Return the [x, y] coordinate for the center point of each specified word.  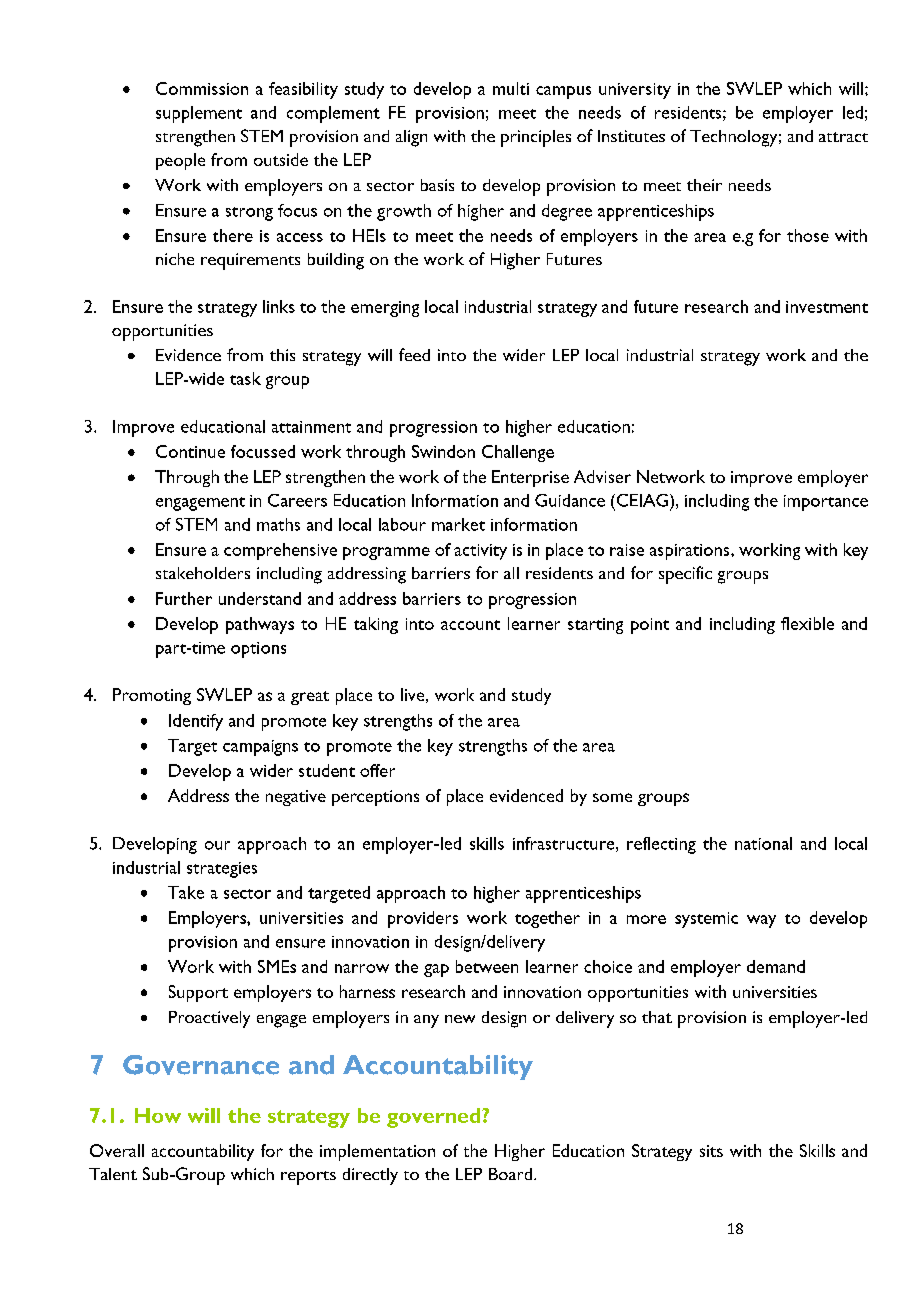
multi [511, 88]
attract [843, 137]
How [158, 1115]
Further [184, 598]
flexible [807, 623]
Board [512, 1174]
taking [376, 625]
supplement [199, 114]
